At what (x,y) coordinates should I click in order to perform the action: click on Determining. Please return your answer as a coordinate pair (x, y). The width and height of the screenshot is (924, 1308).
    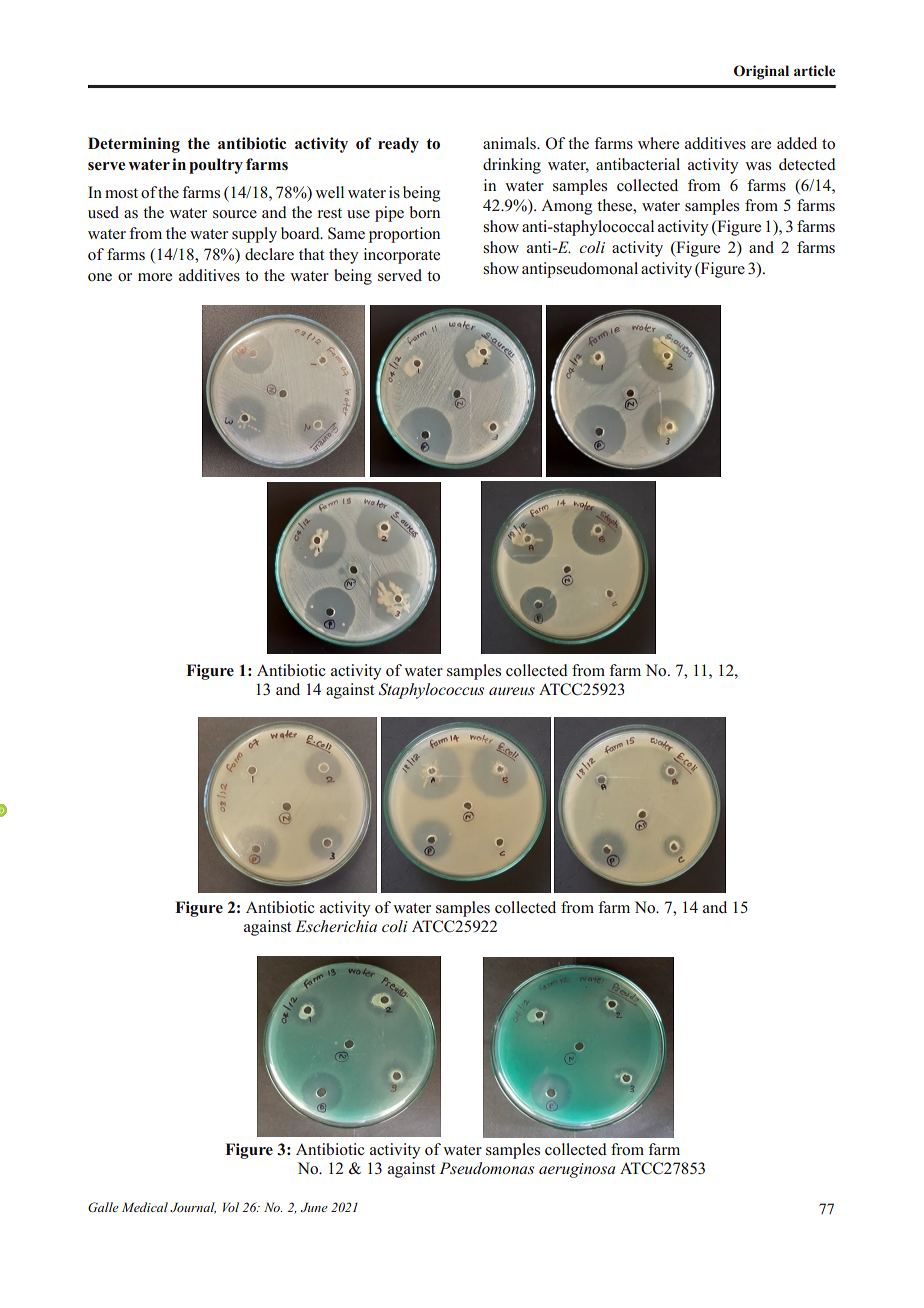
    Looking at the image, I should click on (134, 145).
